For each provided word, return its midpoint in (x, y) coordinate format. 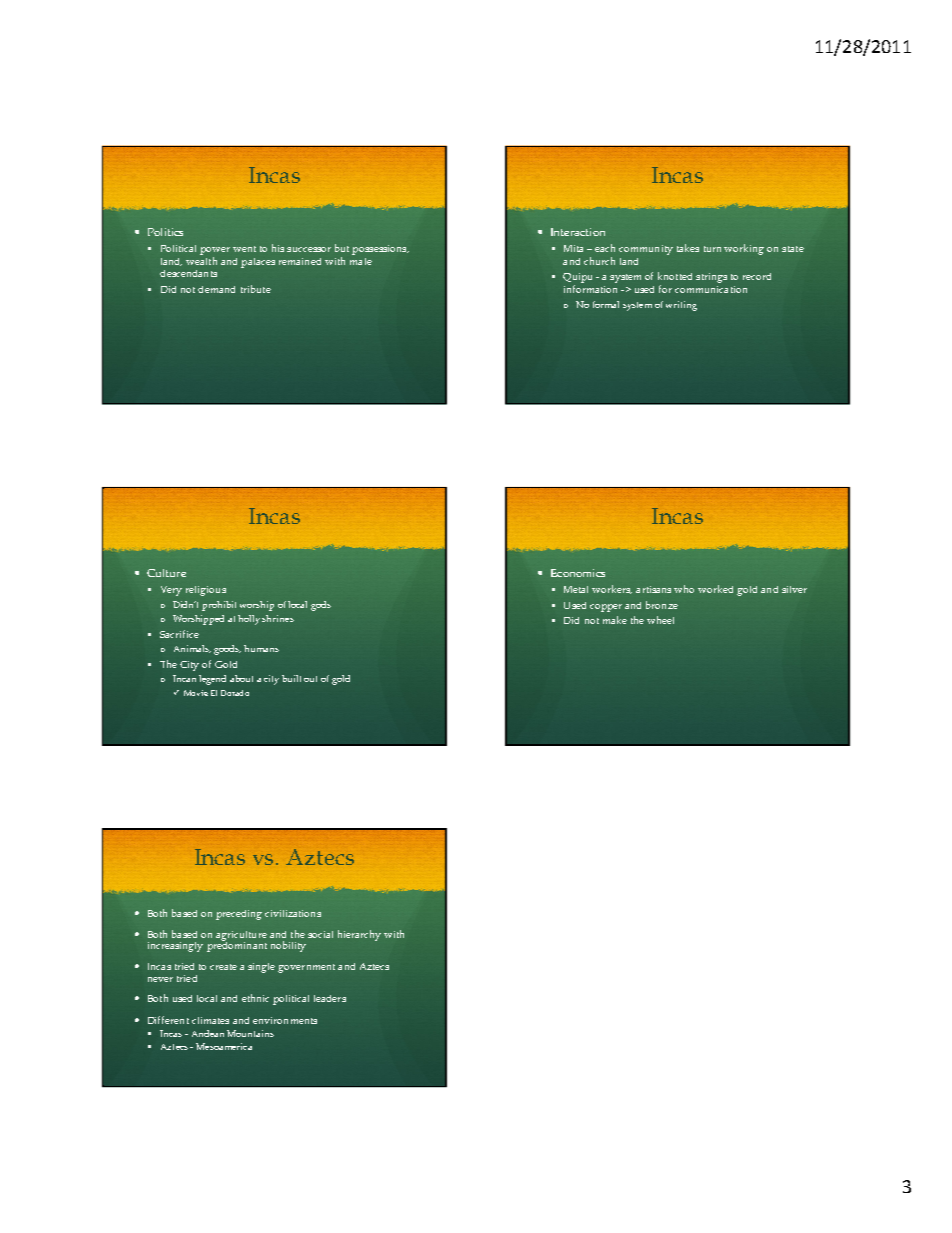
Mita (573, 248)
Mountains (250, 1033)
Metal (576, 589)
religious (206, 591)
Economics (578, 573)
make (615, 620)
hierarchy (359, 935)
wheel (660, 620)
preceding (239, 915)
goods (227, 650)
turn (712, 249)
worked (715, 589)
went (244, 249)
